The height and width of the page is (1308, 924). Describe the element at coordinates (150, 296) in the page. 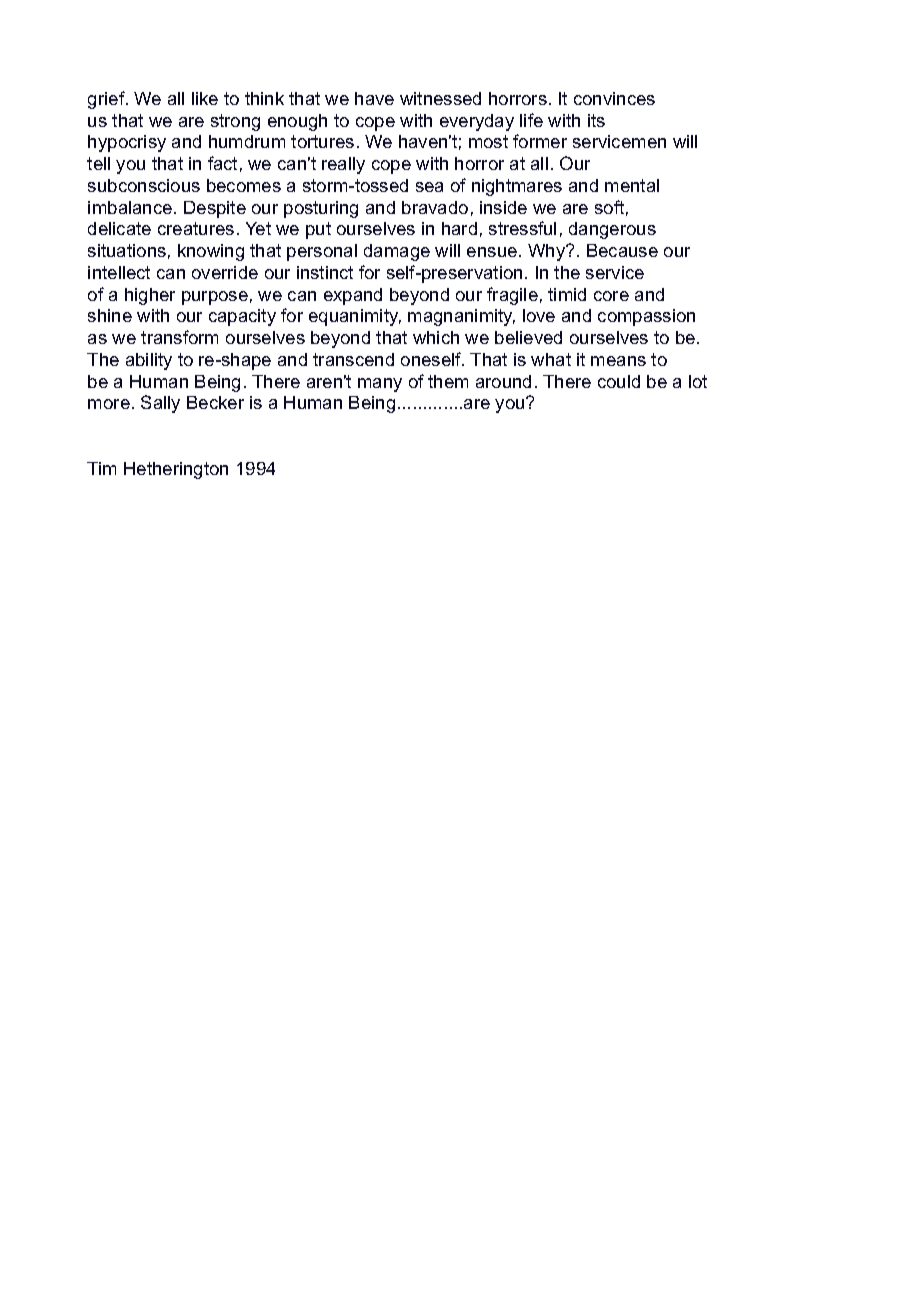

I see `higher` at that location.
